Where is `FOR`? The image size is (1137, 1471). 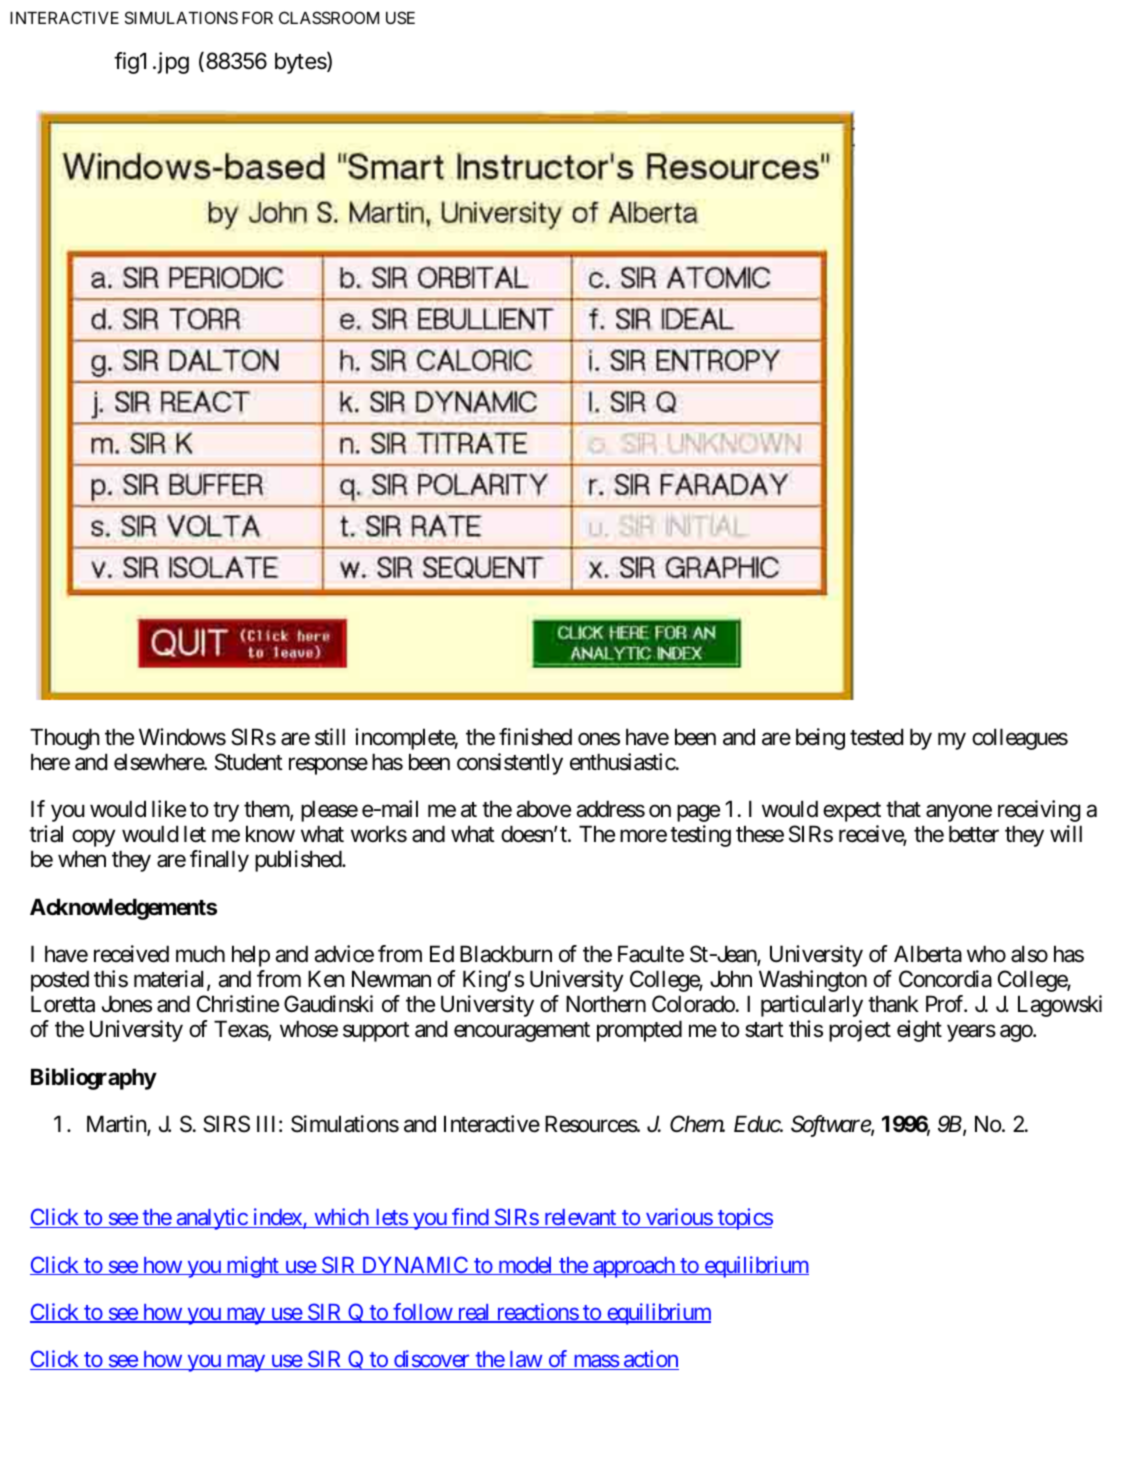
FOR is located at coordinates (257, 17).
